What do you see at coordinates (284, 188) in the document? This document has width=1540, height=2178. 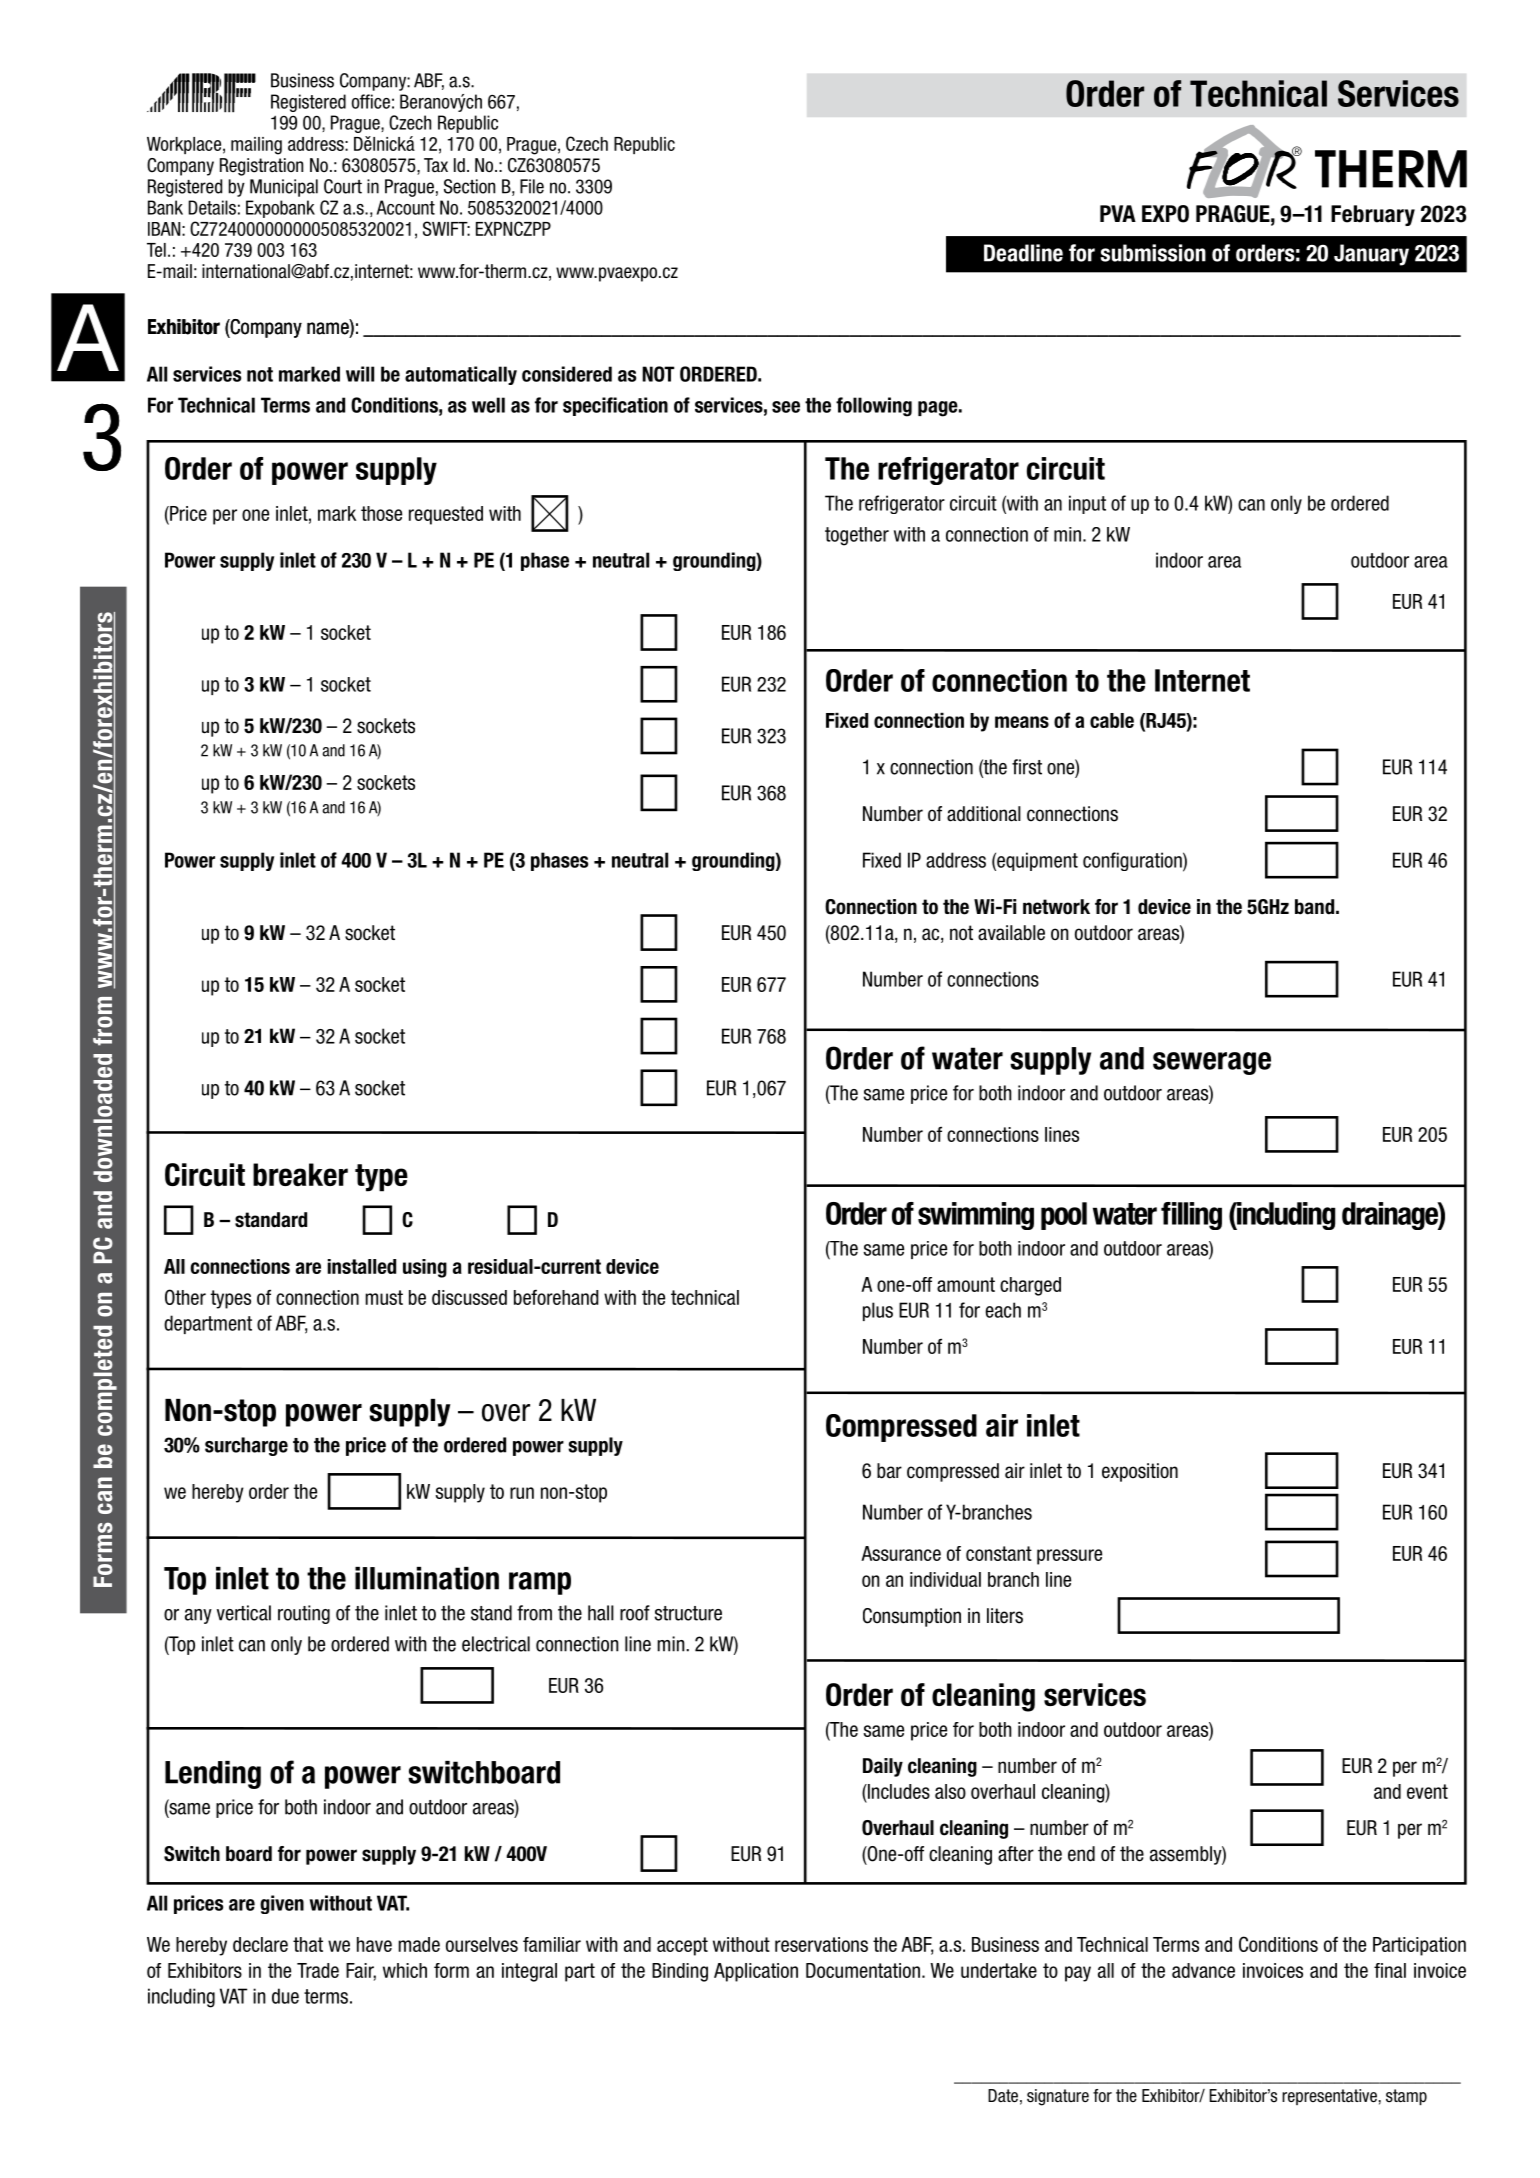 I see `Municipal` at bounding box center [284, 188].
